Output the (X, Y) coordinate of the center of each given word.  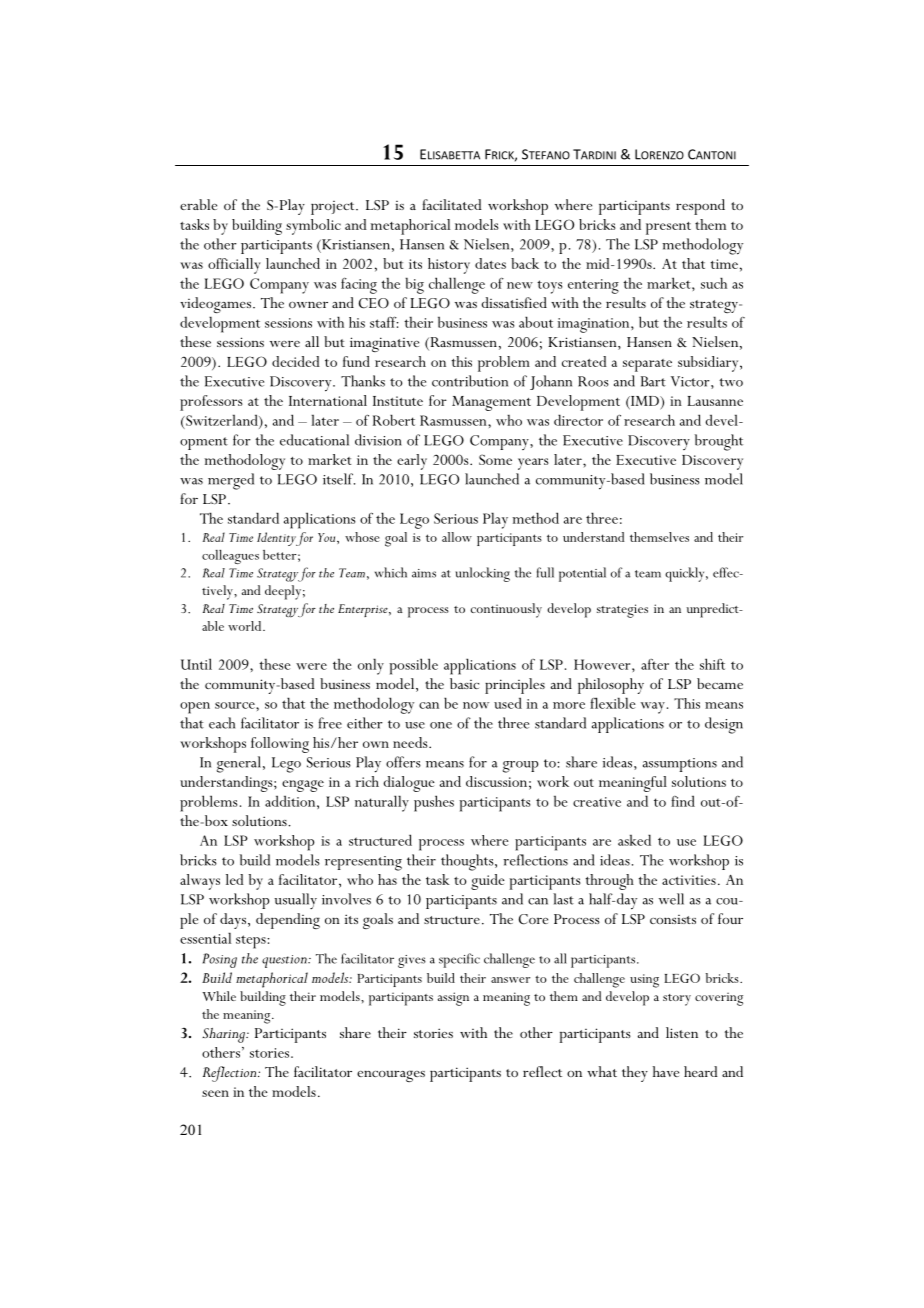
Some (495, 459)
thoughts (468, 862)
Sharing (224, 1035)
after (655, 664)
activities (689, 880)
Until (196, 664)
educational (314, 440)
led (235, 879)
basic (464, 683)
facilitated (452, 204)
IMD (645, 401)
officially (234, 266)
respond (700, 207)
